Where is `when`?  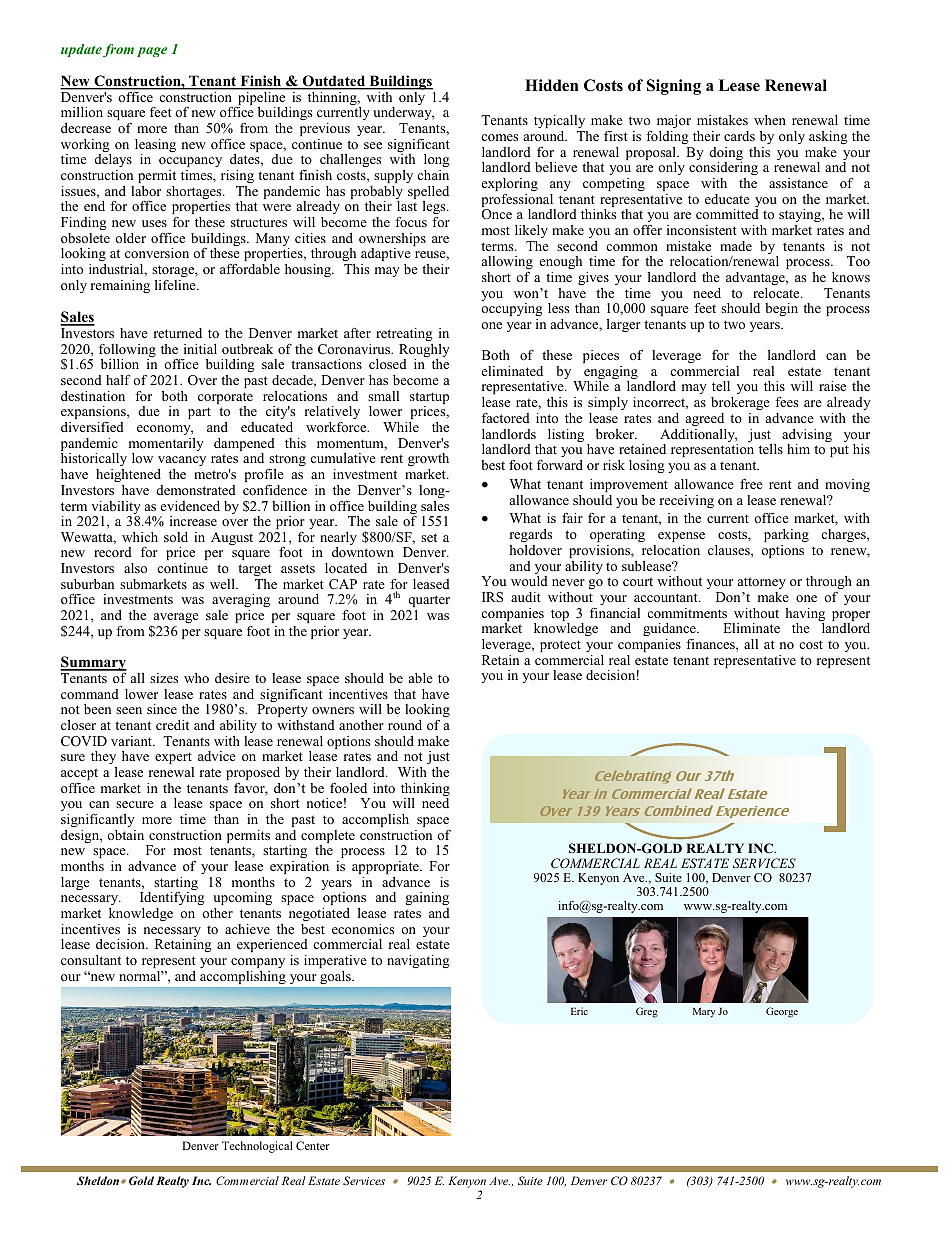 when is located at coordinates (770, 120).
